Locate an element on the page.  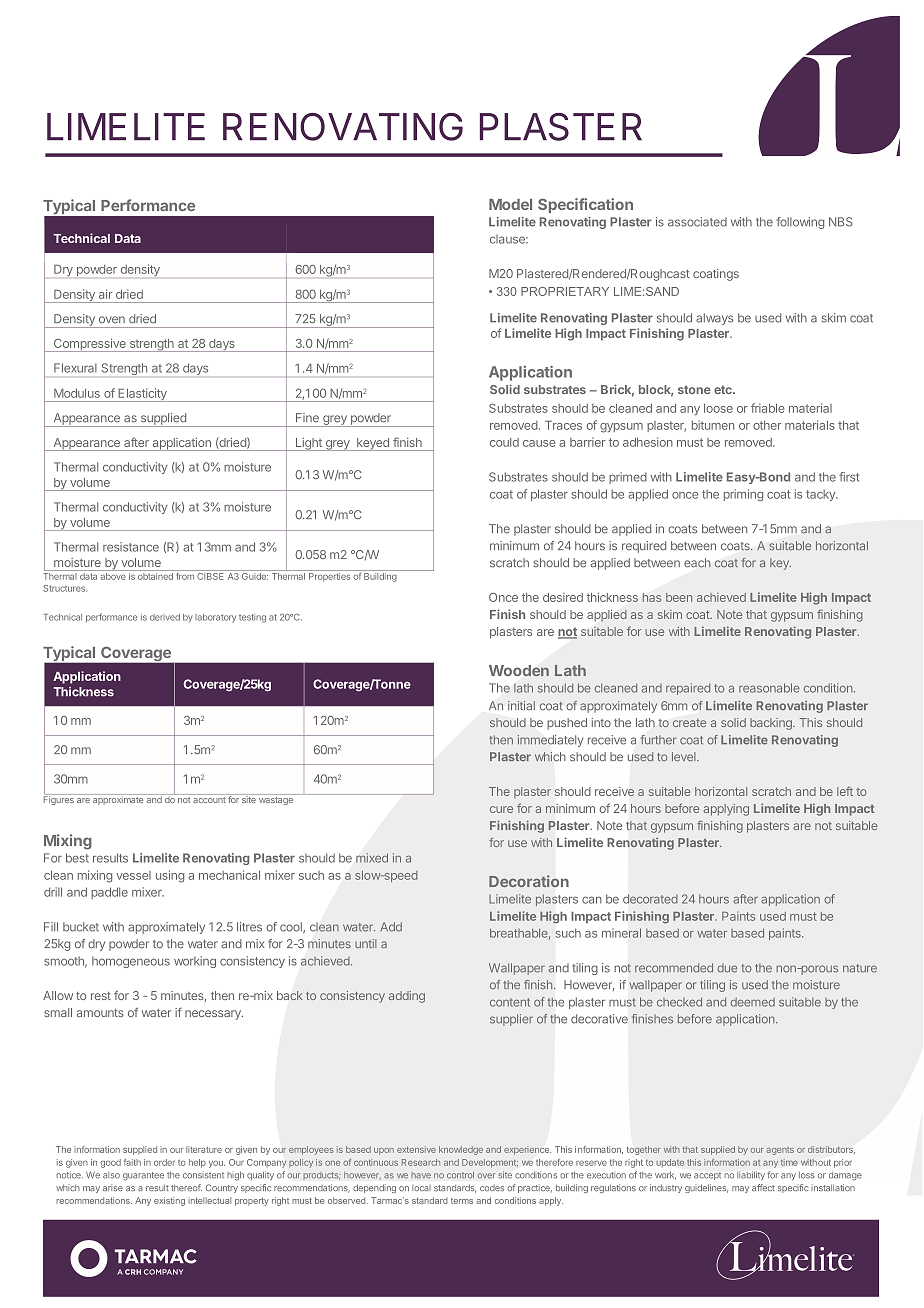
decorated is located at coordinates (650, 899).
